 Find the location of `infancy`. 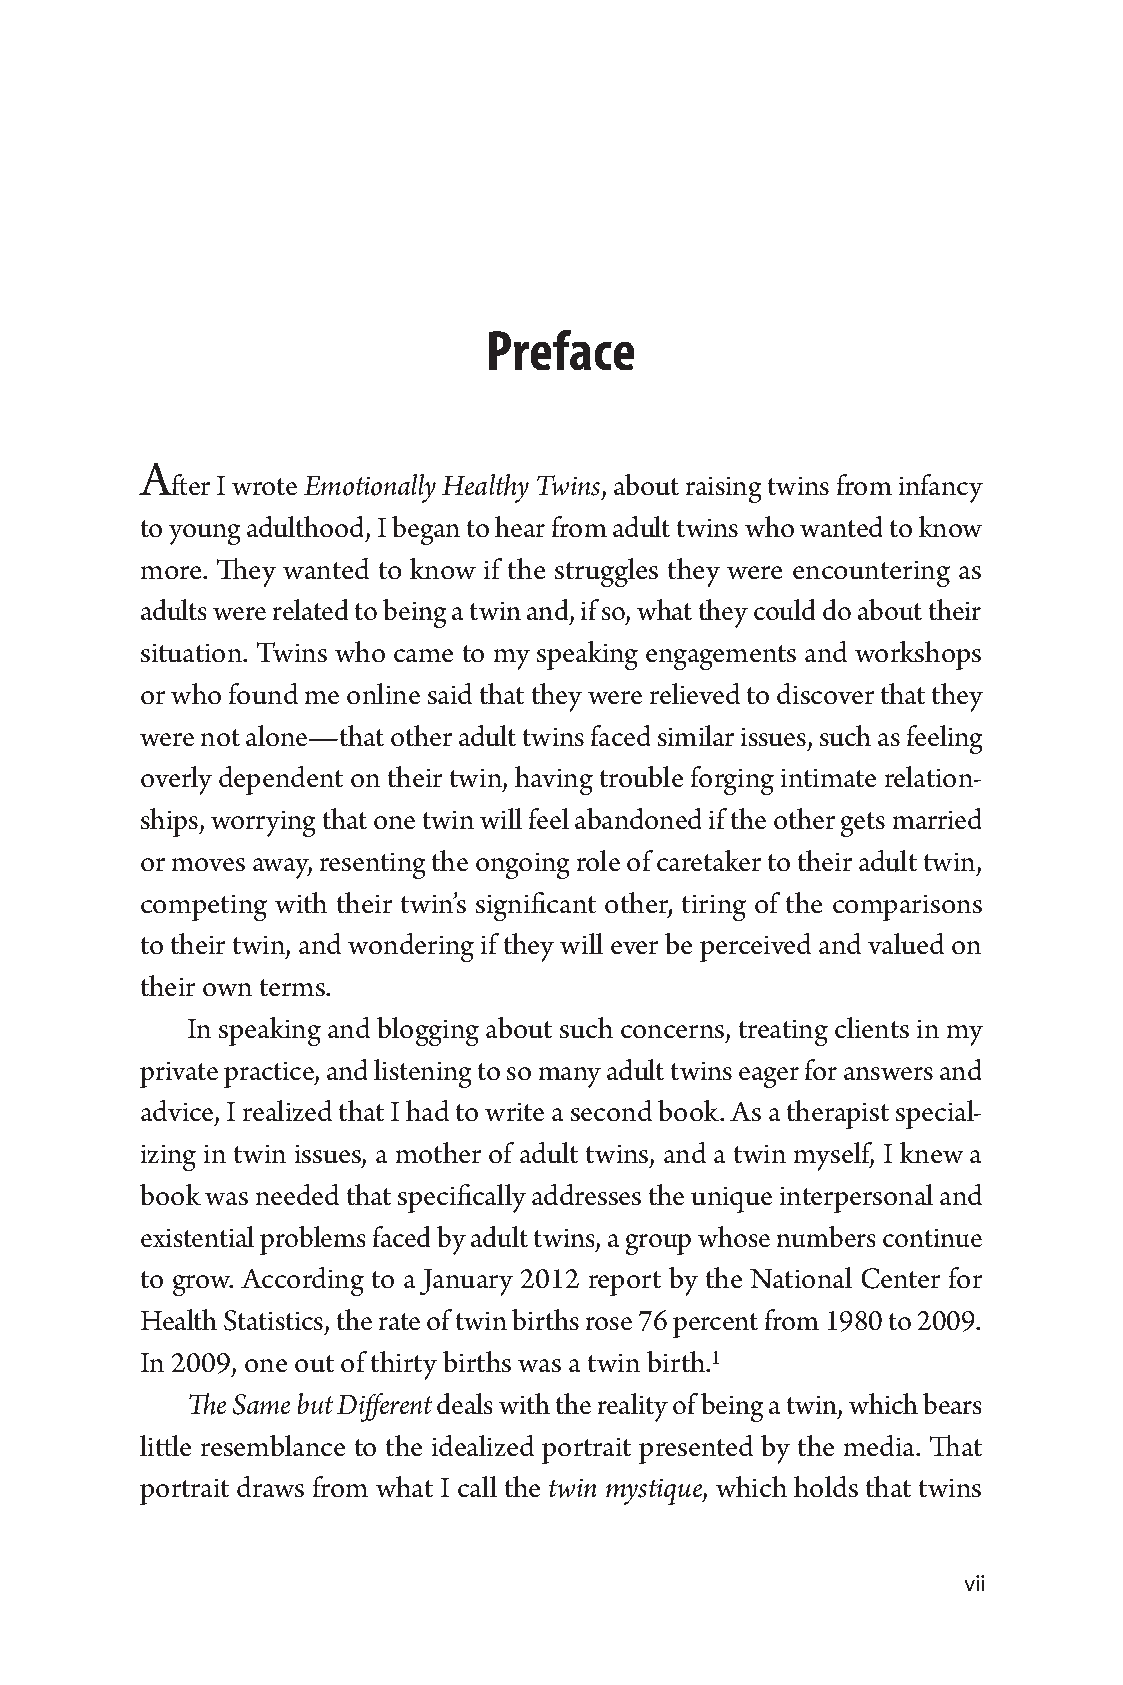

infancy is located at coordinates (941, 488).
